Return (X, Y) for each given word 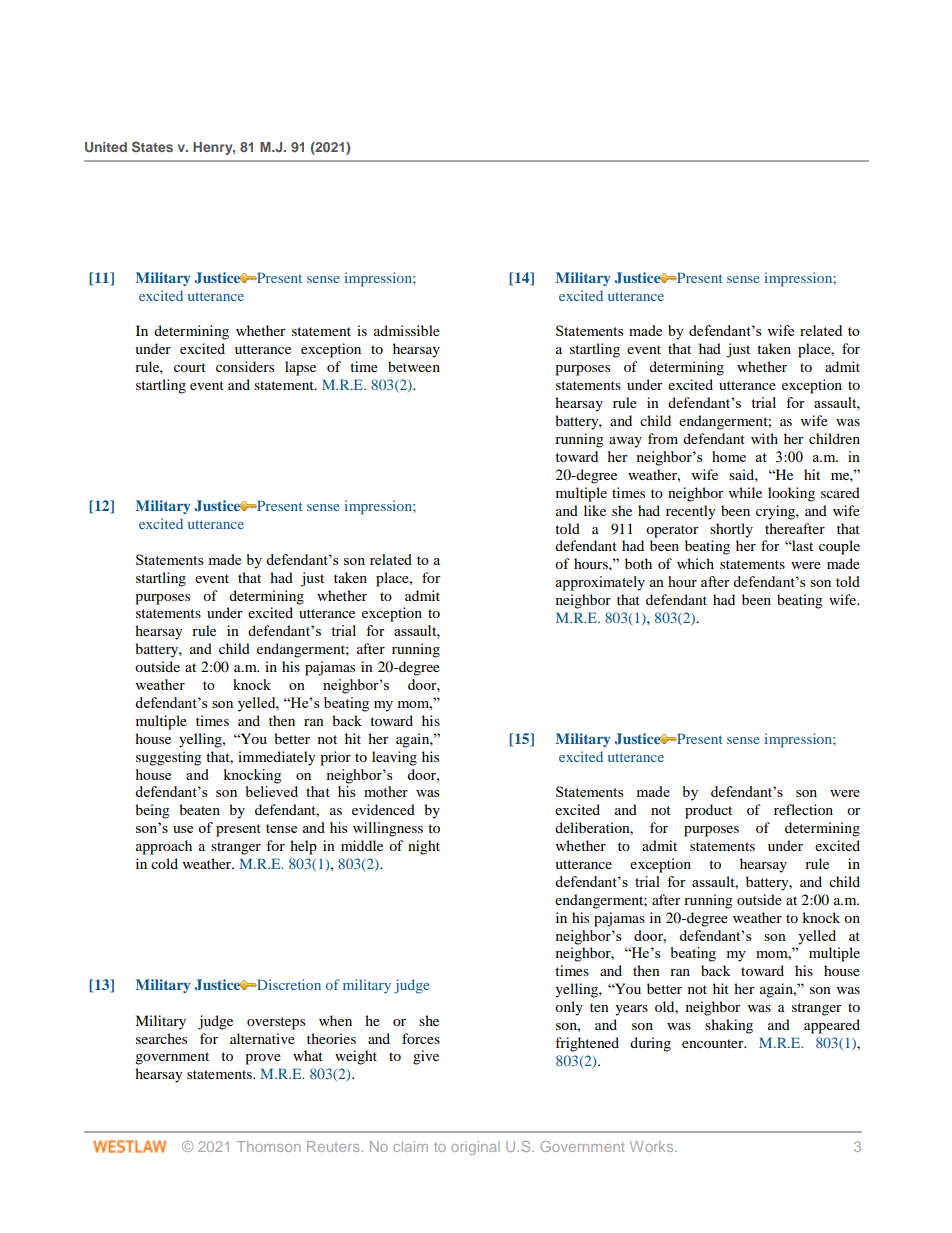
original (475, 1148)
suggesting (169, 758)
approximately (600, 583)
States (152, 146)
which (695, 563)
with (764, 438)
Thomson (269, 1146)
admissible (407, 330)
